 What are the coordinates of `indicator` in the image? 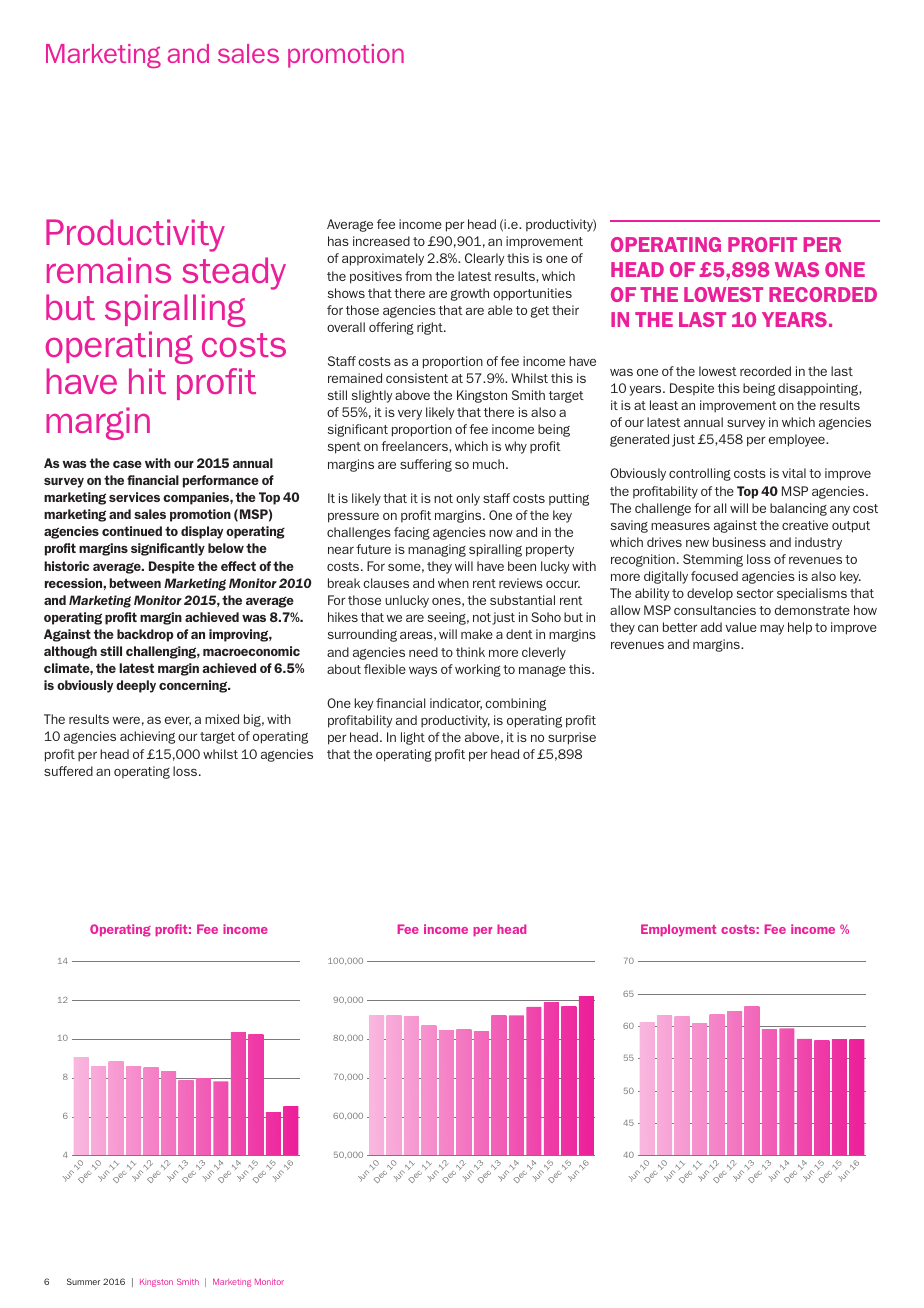 It's located at (456, 704).
